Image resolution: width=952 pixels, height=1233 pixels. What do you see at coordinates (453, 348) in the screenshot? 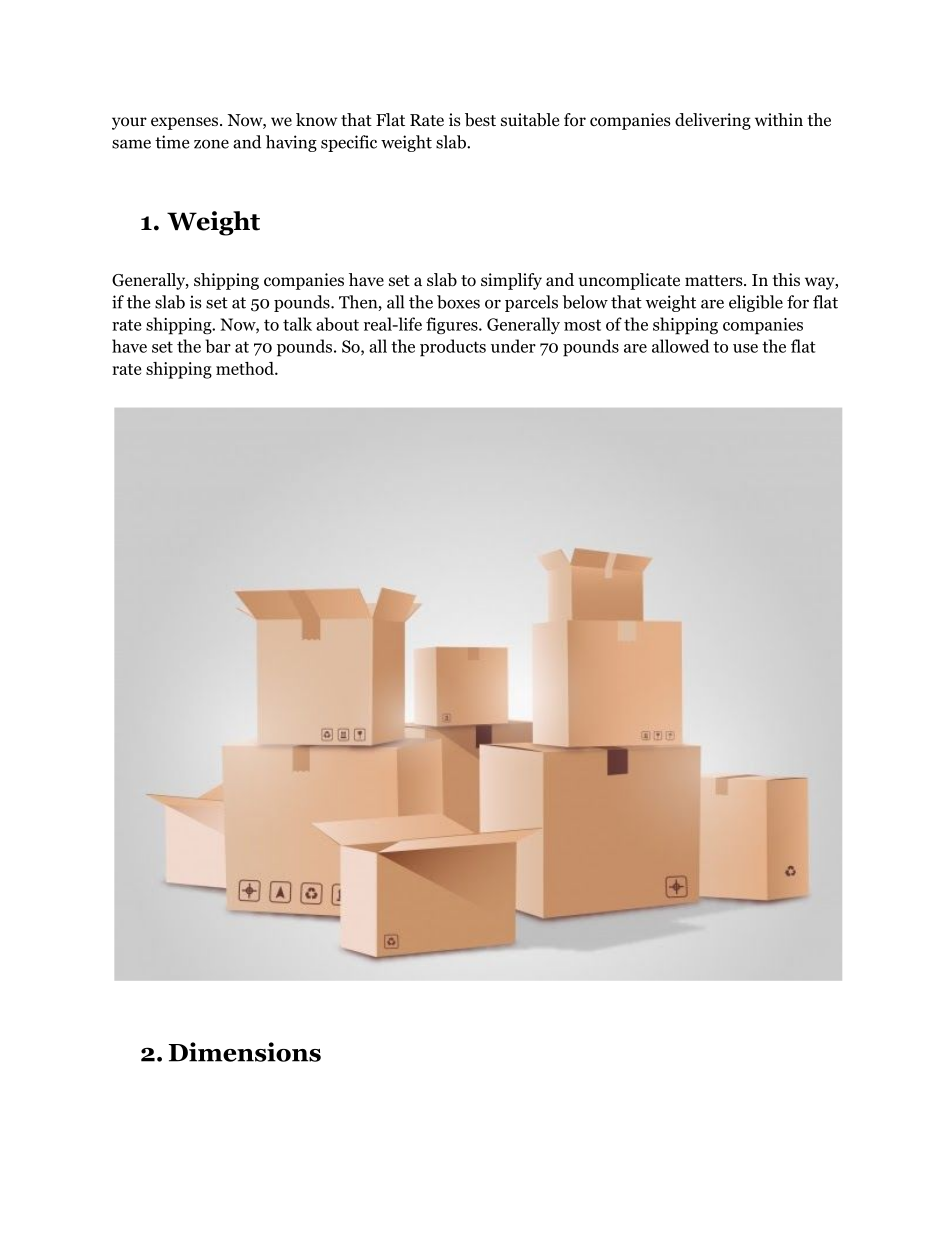
I see `products` at bounding box center [453, 348].
